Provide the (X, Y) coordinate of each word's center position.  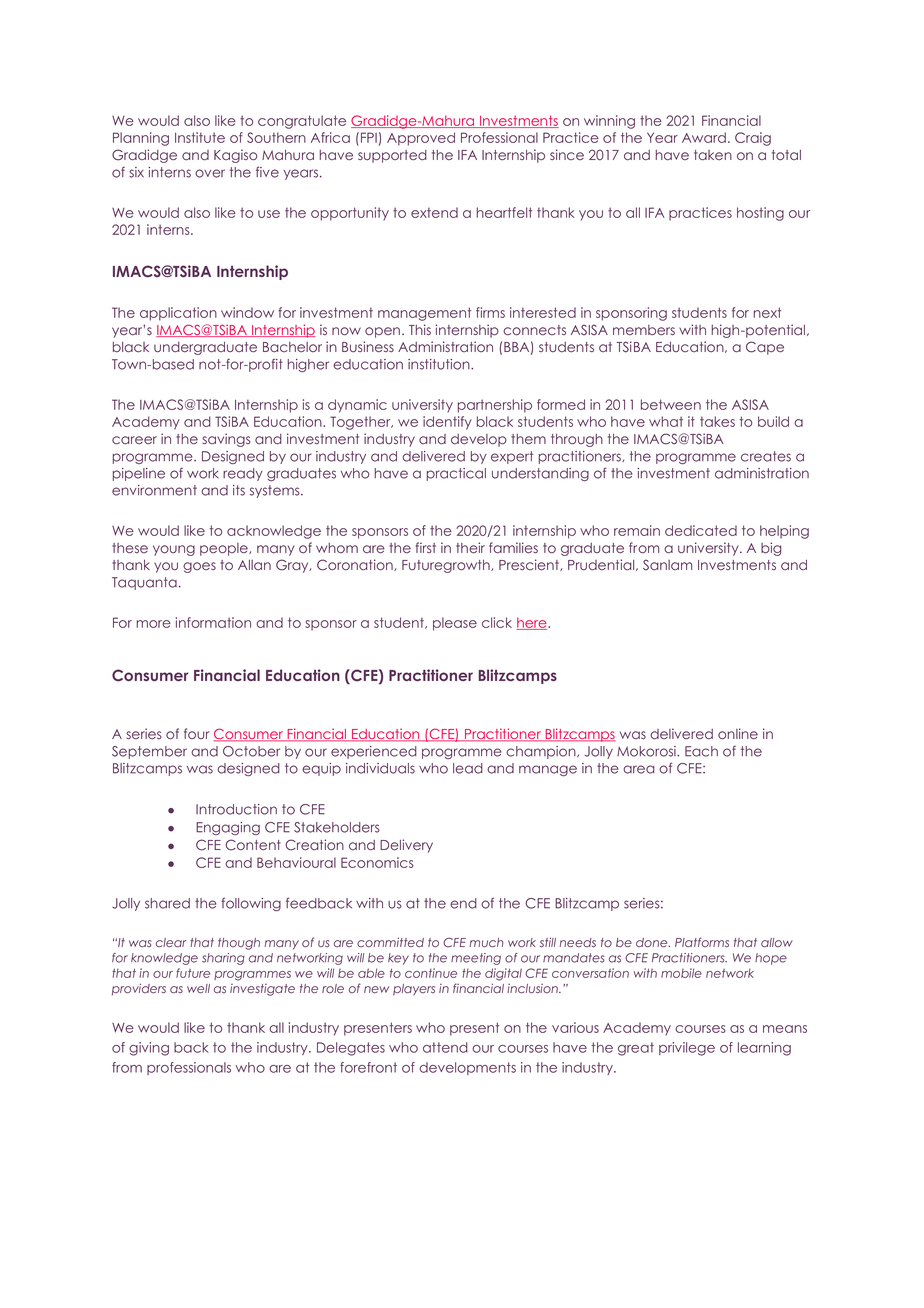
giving (149, 1049)
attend (445, 1047)
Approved (421, 139)
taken (713, 155)
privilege (687, 1049)
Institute (200, 137)
